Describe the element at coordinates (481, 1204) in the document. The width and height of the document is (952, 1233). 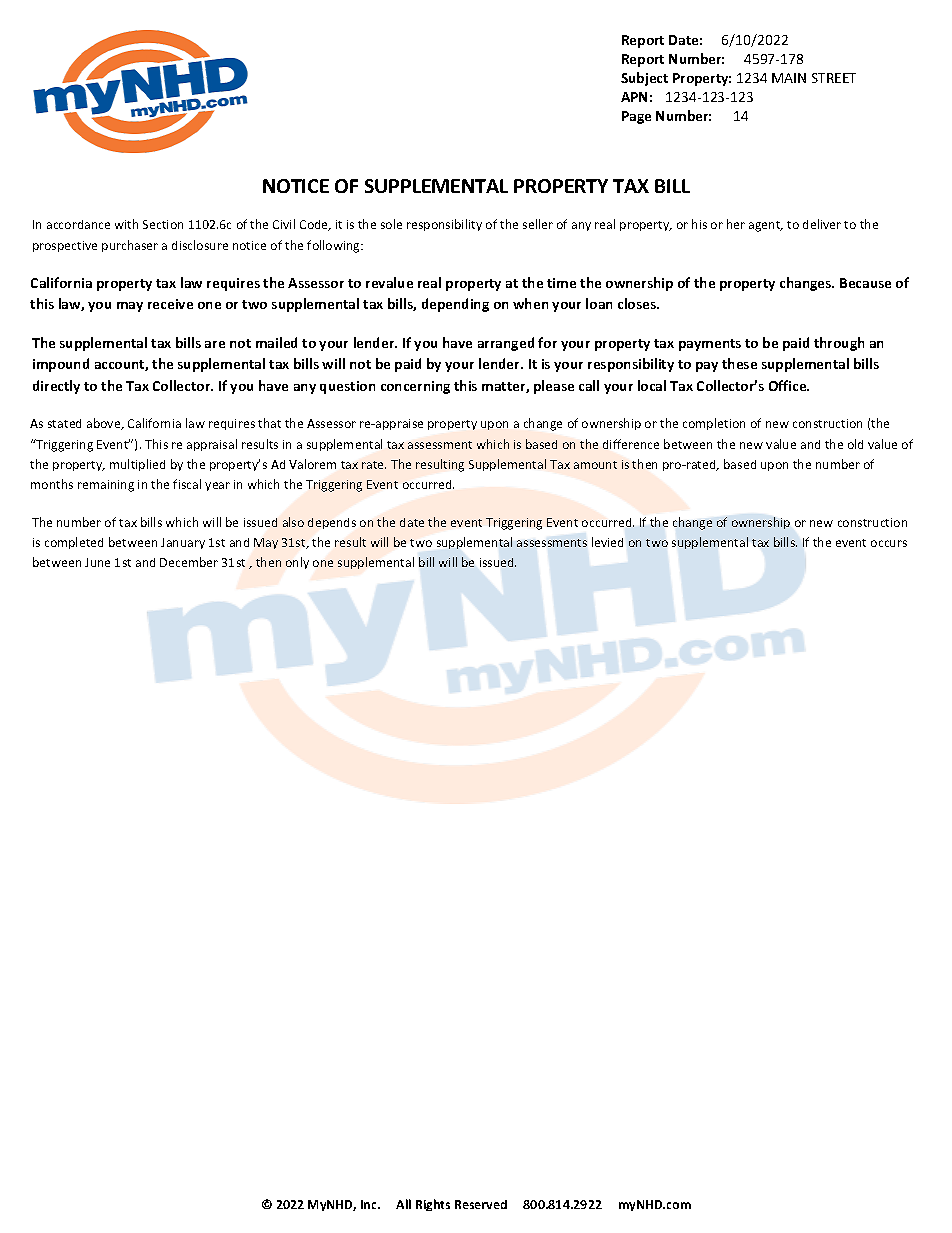
I see `Reserved` at that location.
